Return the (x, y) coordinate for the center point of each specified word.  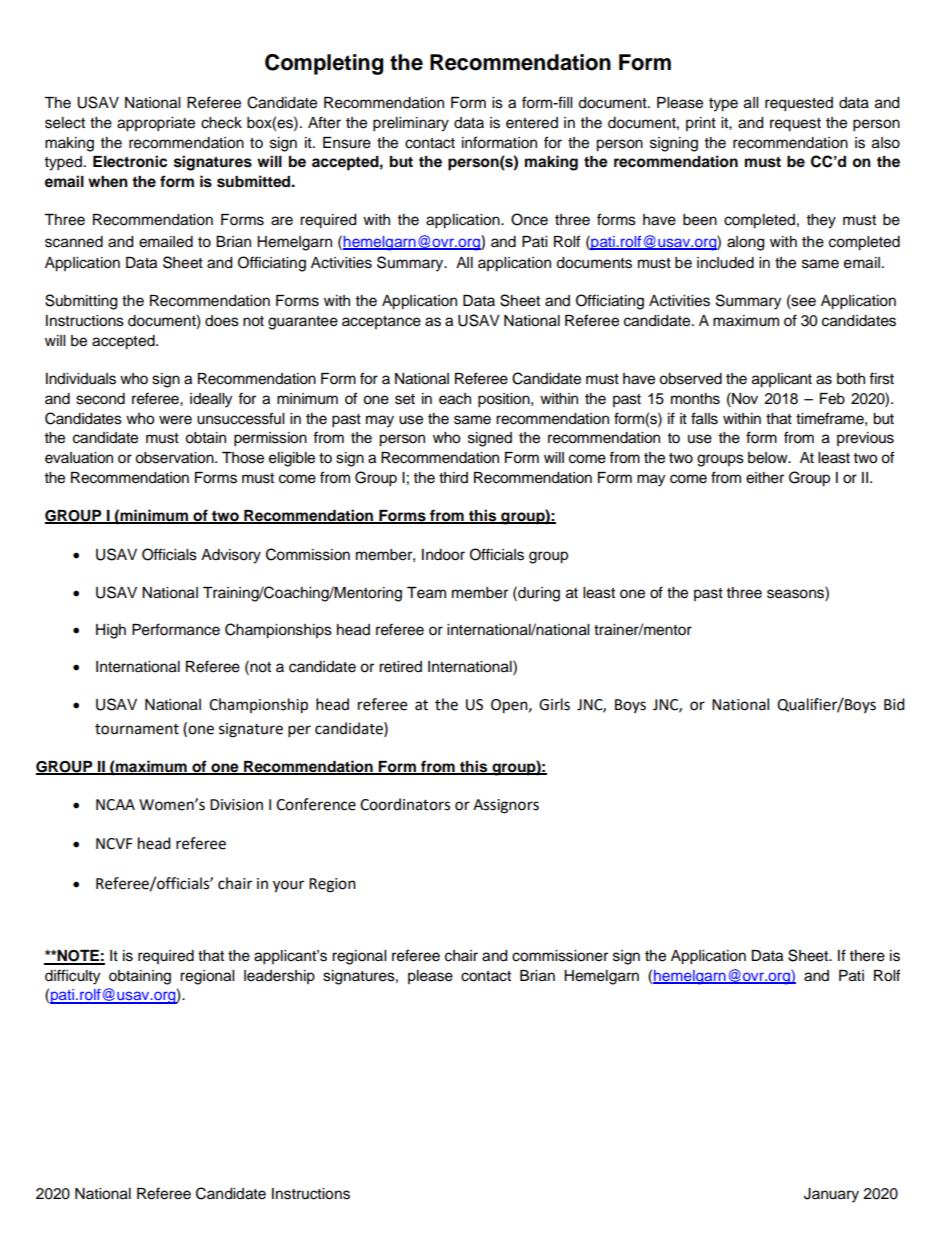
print (701, 124)
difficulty (72, 977)
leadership (279, 977)
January (831, 1195)
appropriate (156, 124)
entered (532, 123)
